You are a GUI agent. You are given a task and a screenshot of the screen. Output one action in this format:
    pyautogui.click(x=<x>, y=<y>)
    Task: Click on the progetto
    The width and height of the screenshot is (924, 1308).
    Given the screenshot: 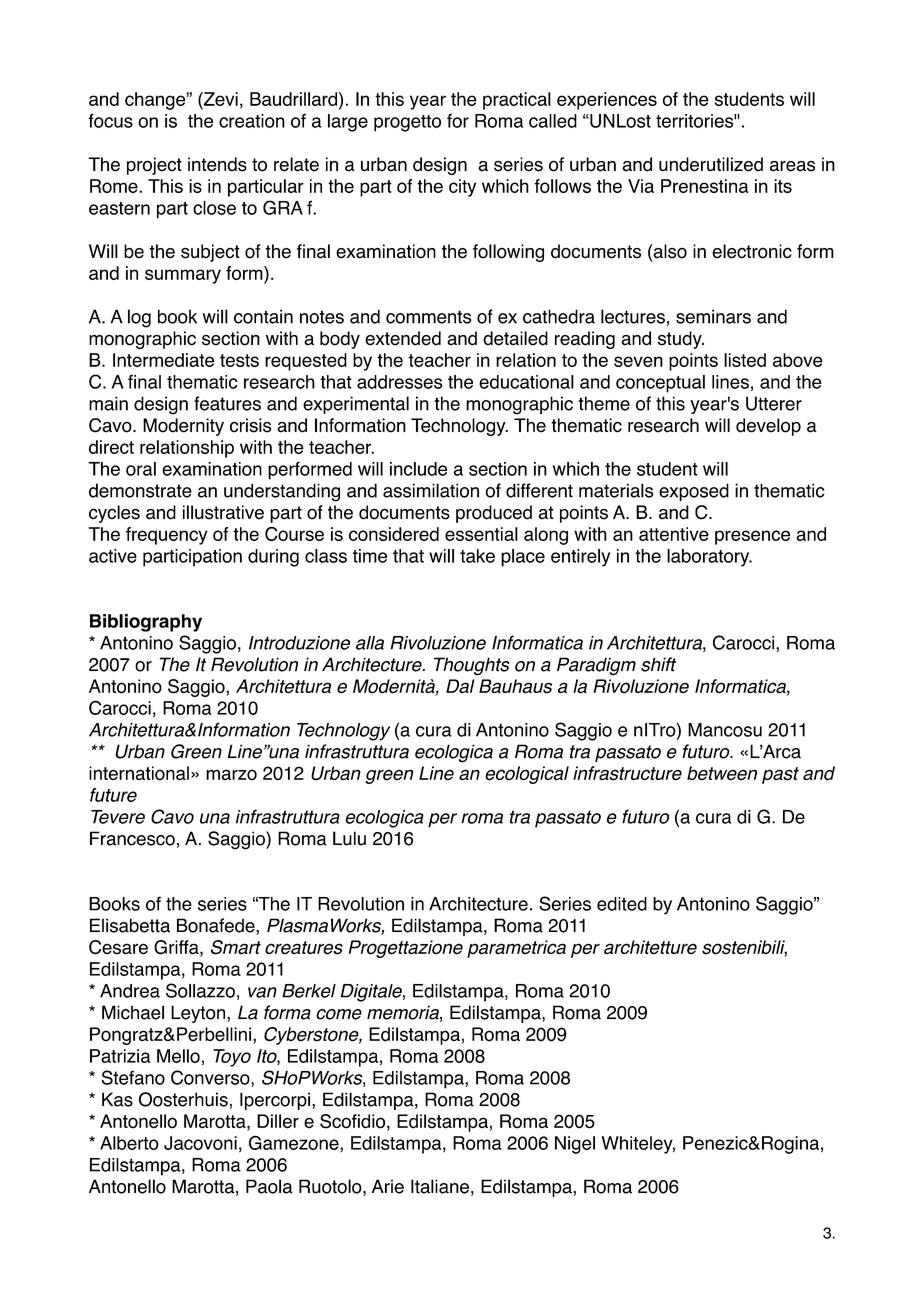 What is the action you would take?
    pyautogui.click(x=407, y=123)
